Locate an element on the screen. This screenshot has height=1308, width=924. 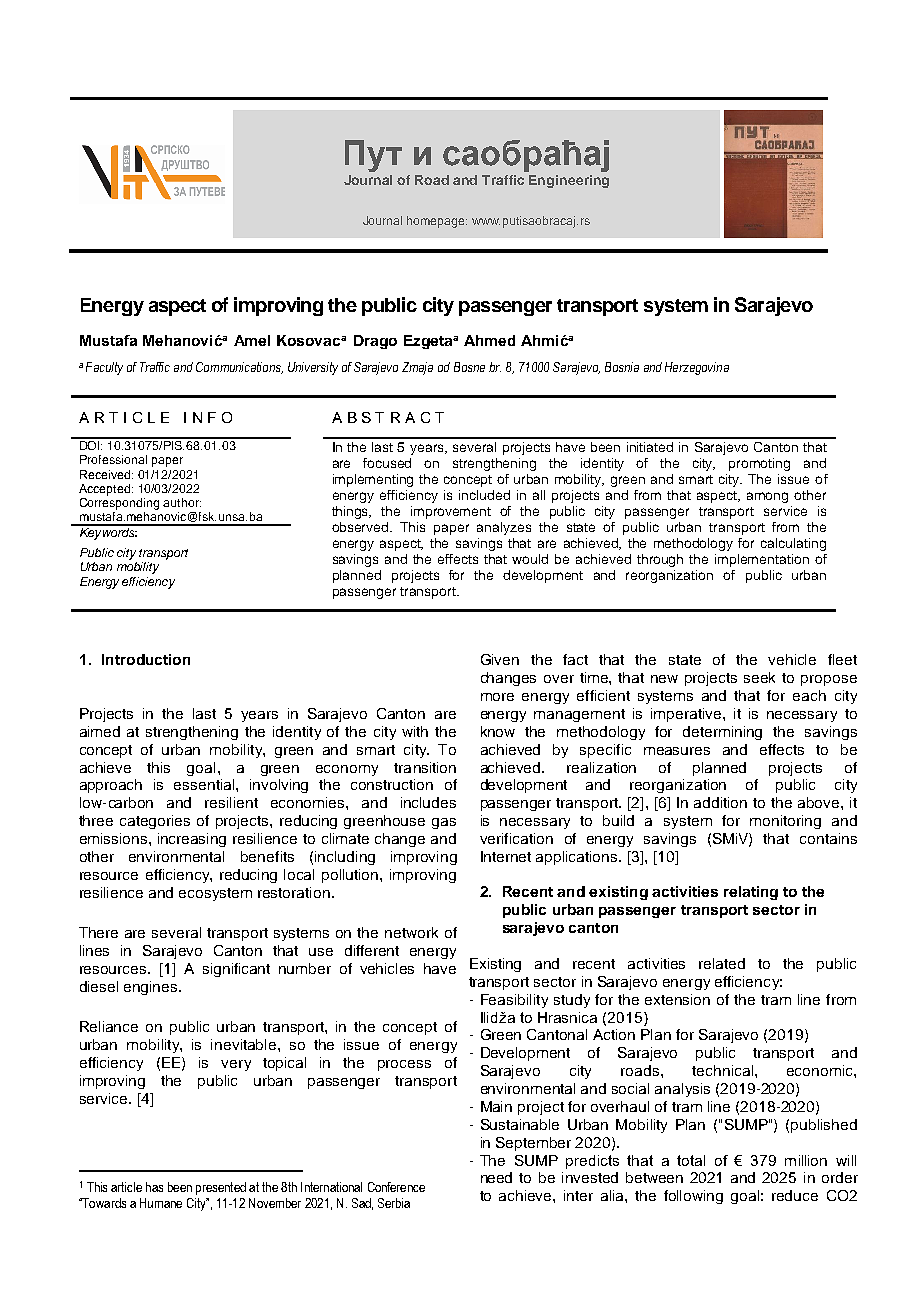
analyzes is located at coordinates (504, 528).
